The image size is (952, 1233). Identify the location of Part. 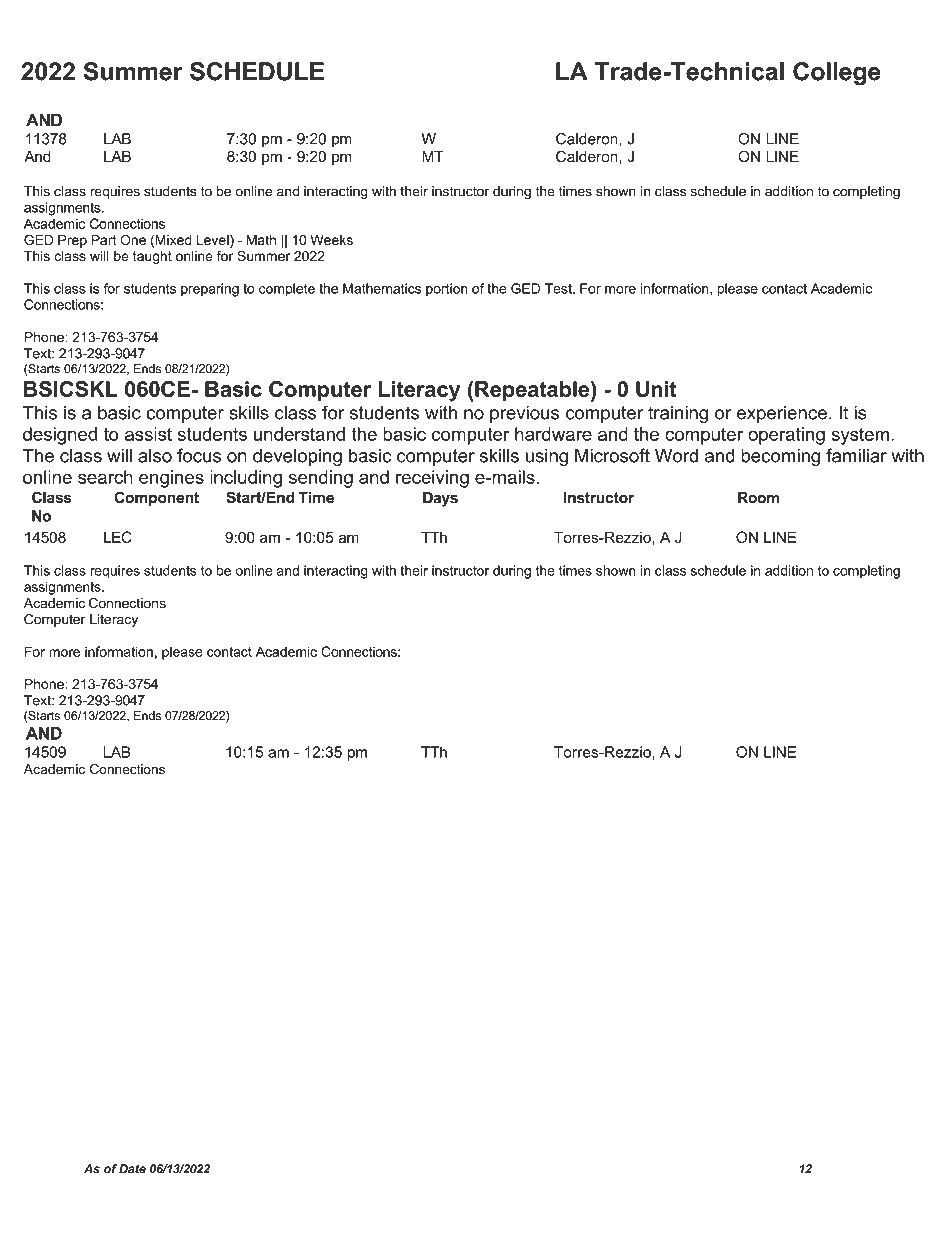
(104, 240).
